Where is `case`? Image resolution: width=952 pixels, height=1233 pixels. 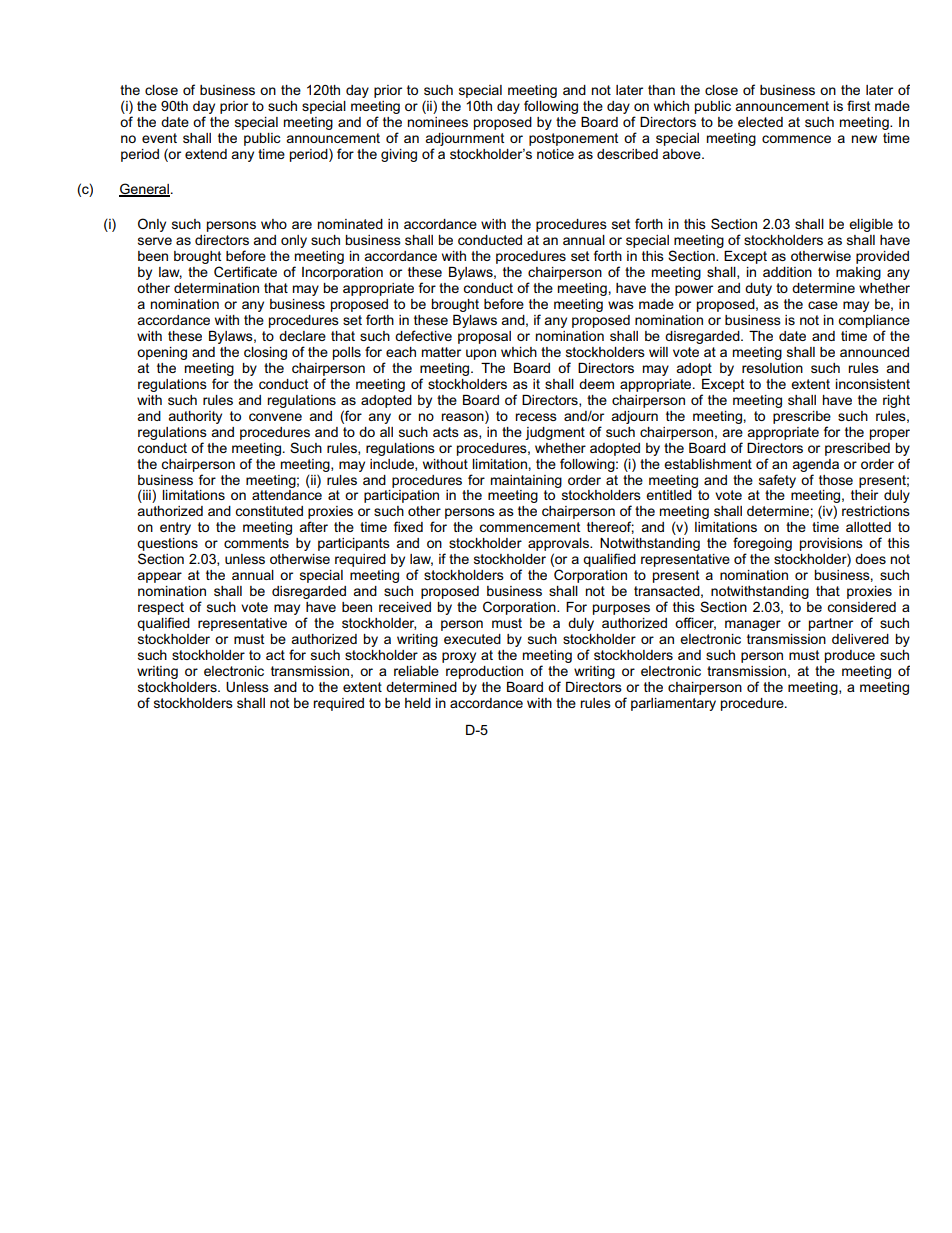
case is located at coordinates (823, 305).
